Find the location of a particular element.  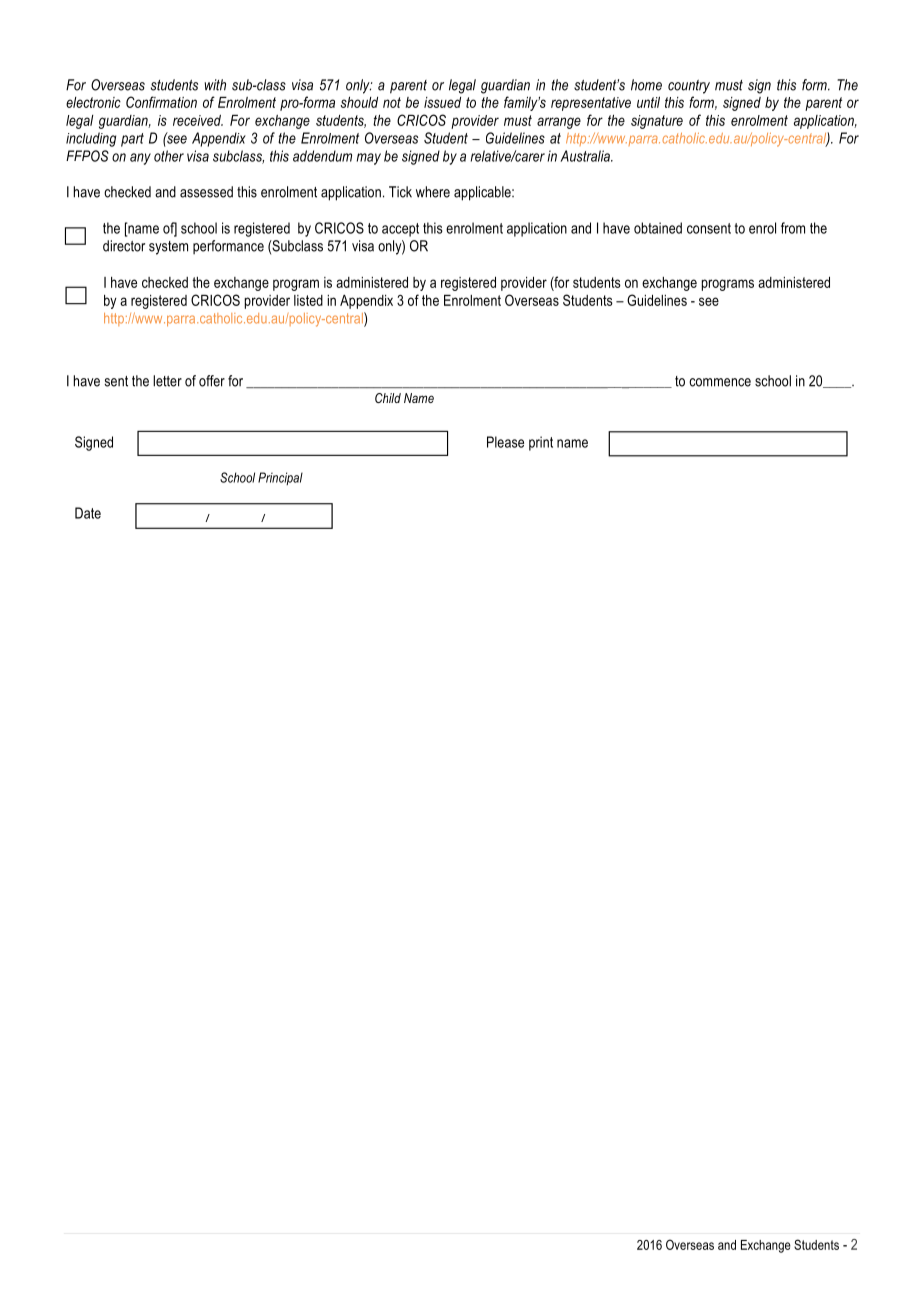

system is located at coordinates (168, 248).
